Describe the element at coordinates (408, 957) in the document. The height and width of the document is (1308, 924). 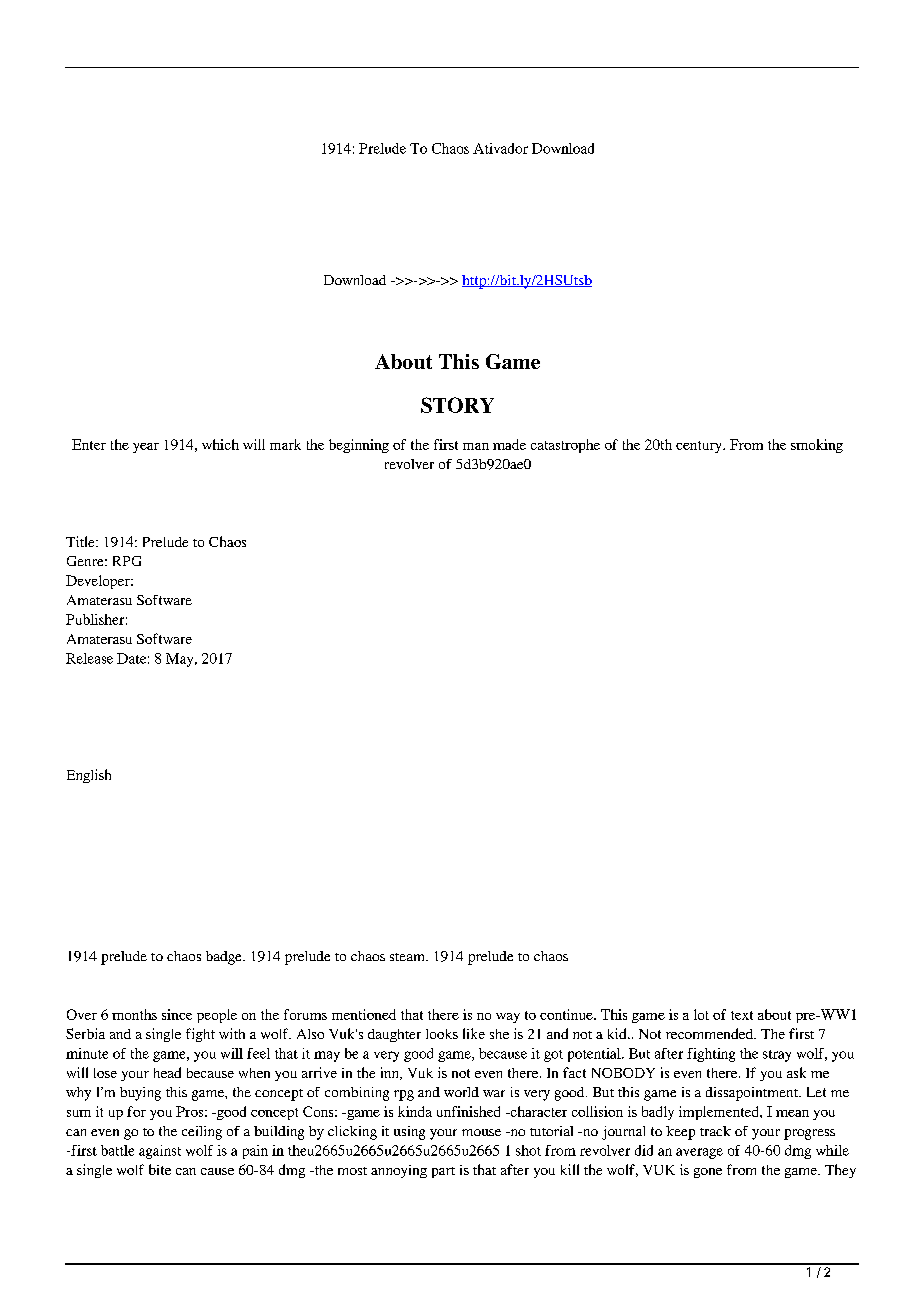
I see `steam` at that location.
